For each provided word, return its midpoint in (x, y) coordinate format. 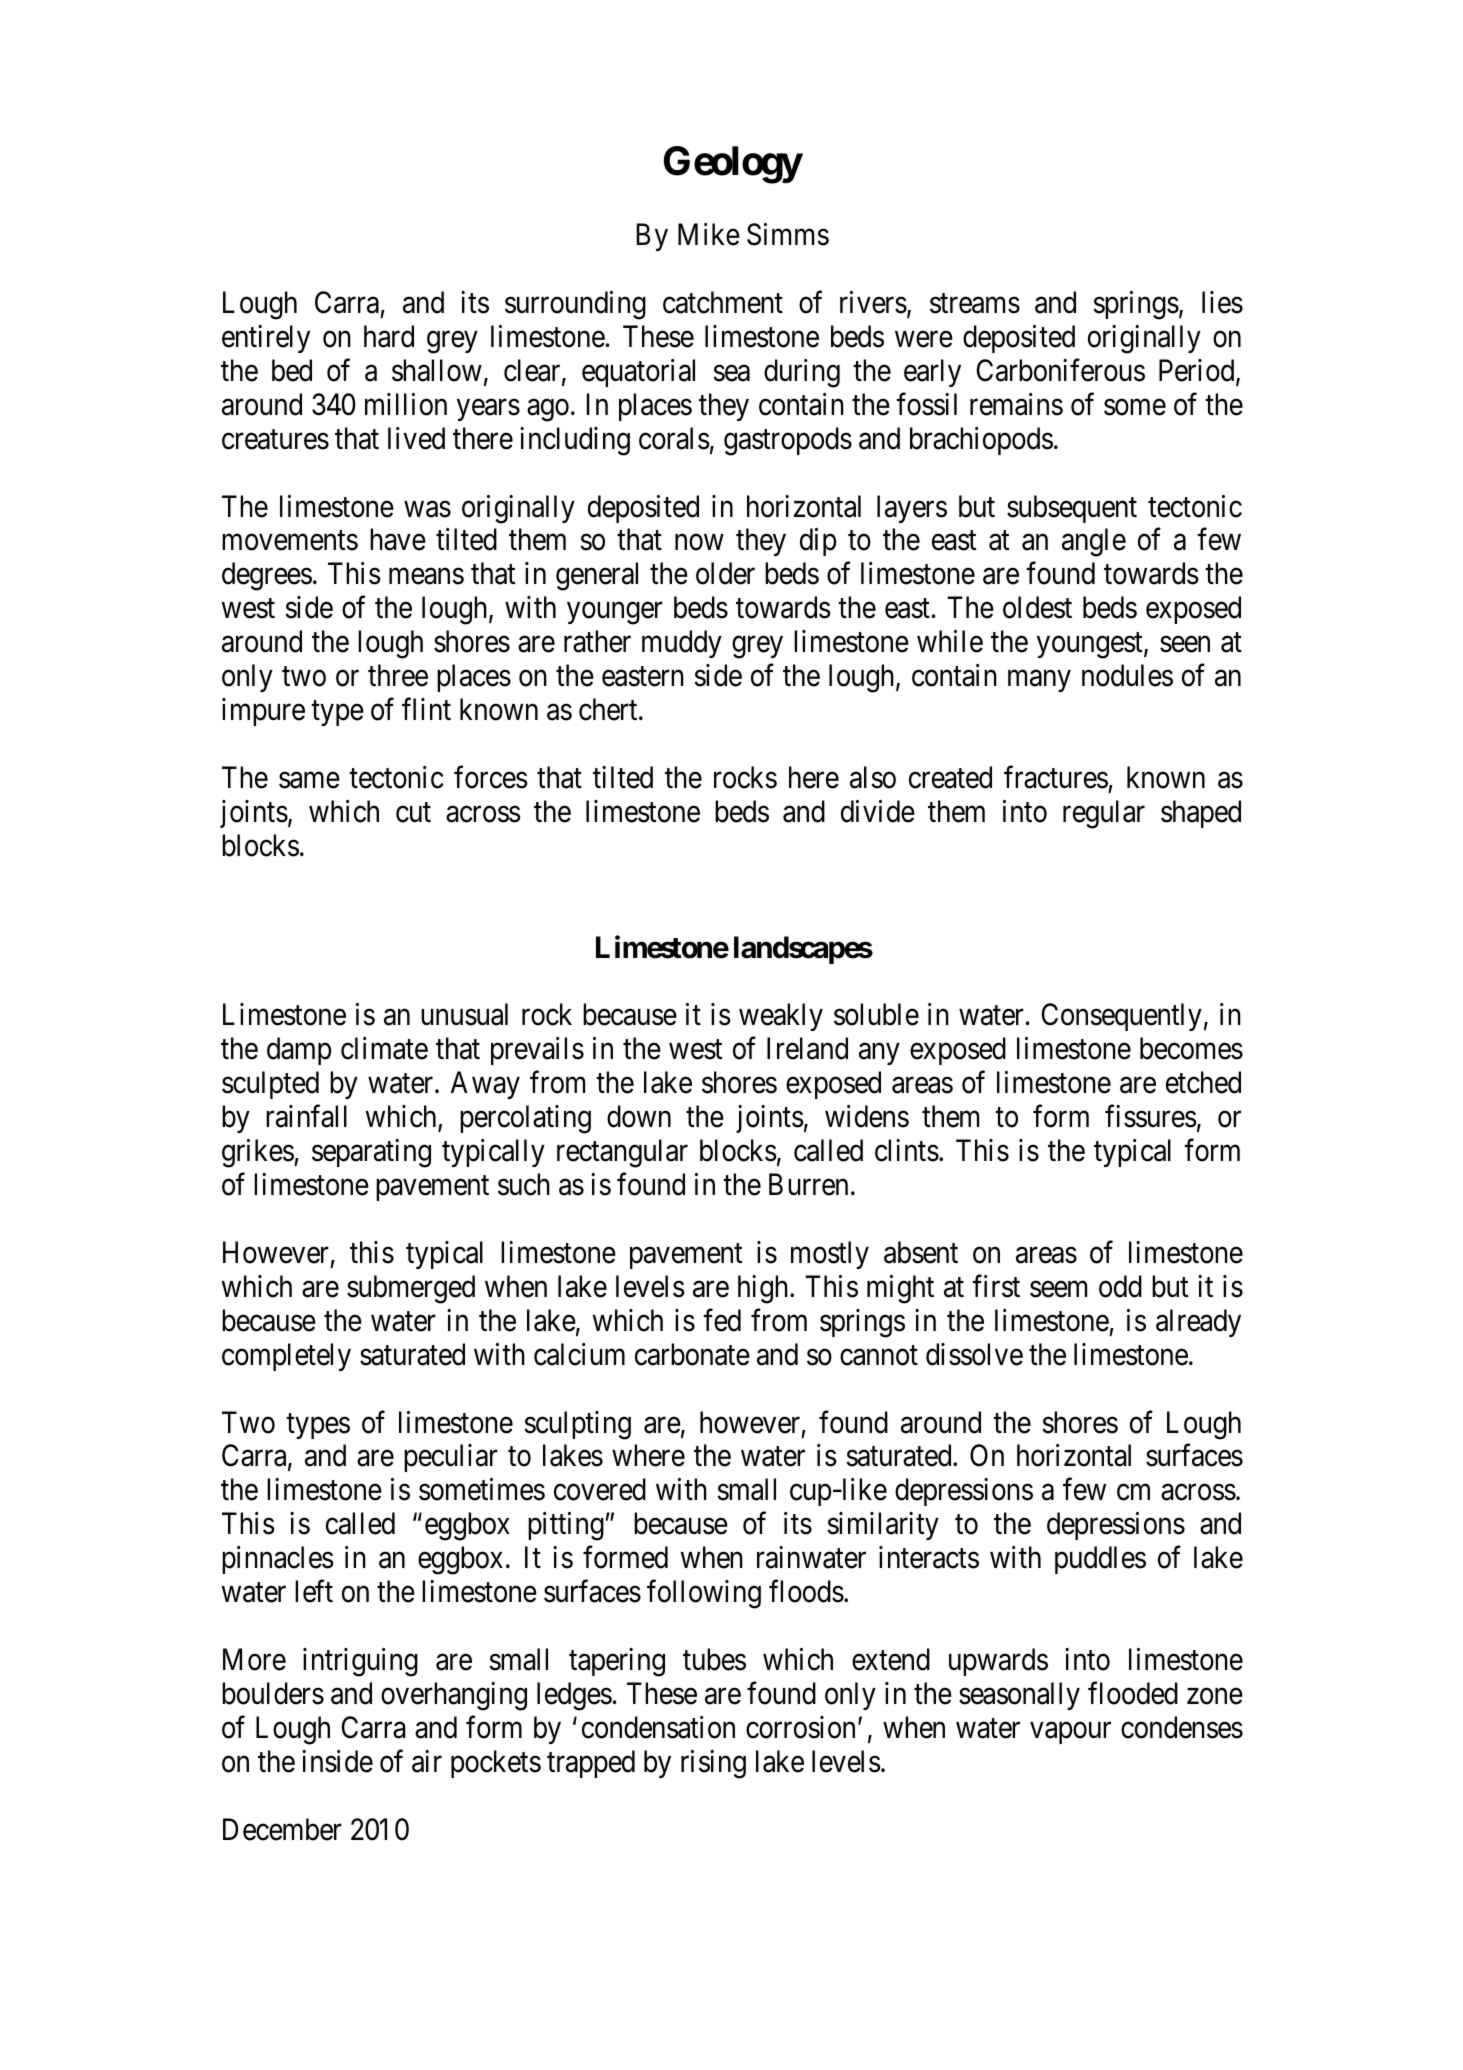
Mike (709, 234)
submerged (411, 1289)
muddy (682, 644)
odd (1120, 1286)
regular (1104, 814)
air (427, 1761)
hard (389, 336)
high (764, 1289)
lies (1222, 302)
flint (426, 709)
